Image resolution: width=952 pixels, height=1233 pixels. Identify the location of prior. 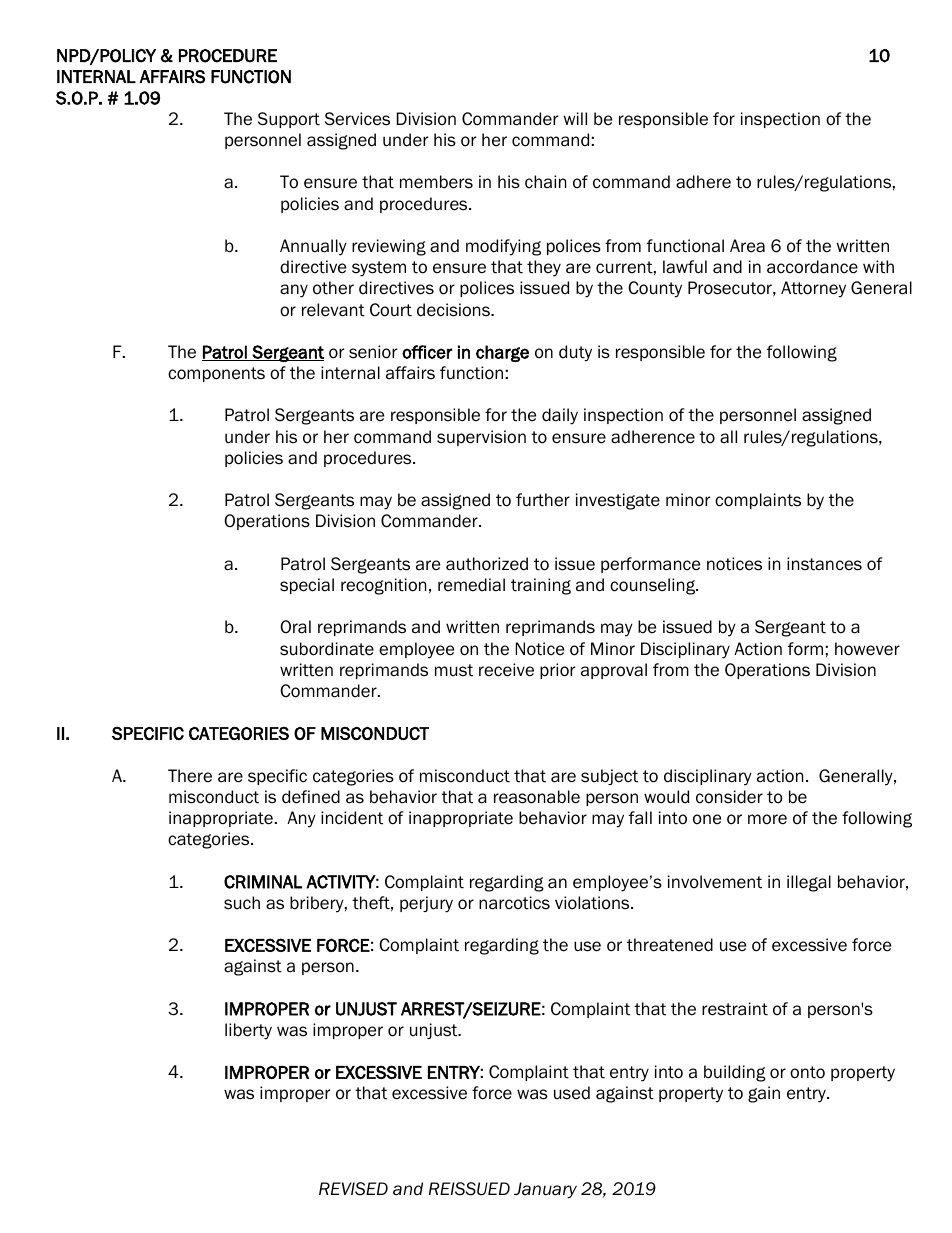
(557, 671).
